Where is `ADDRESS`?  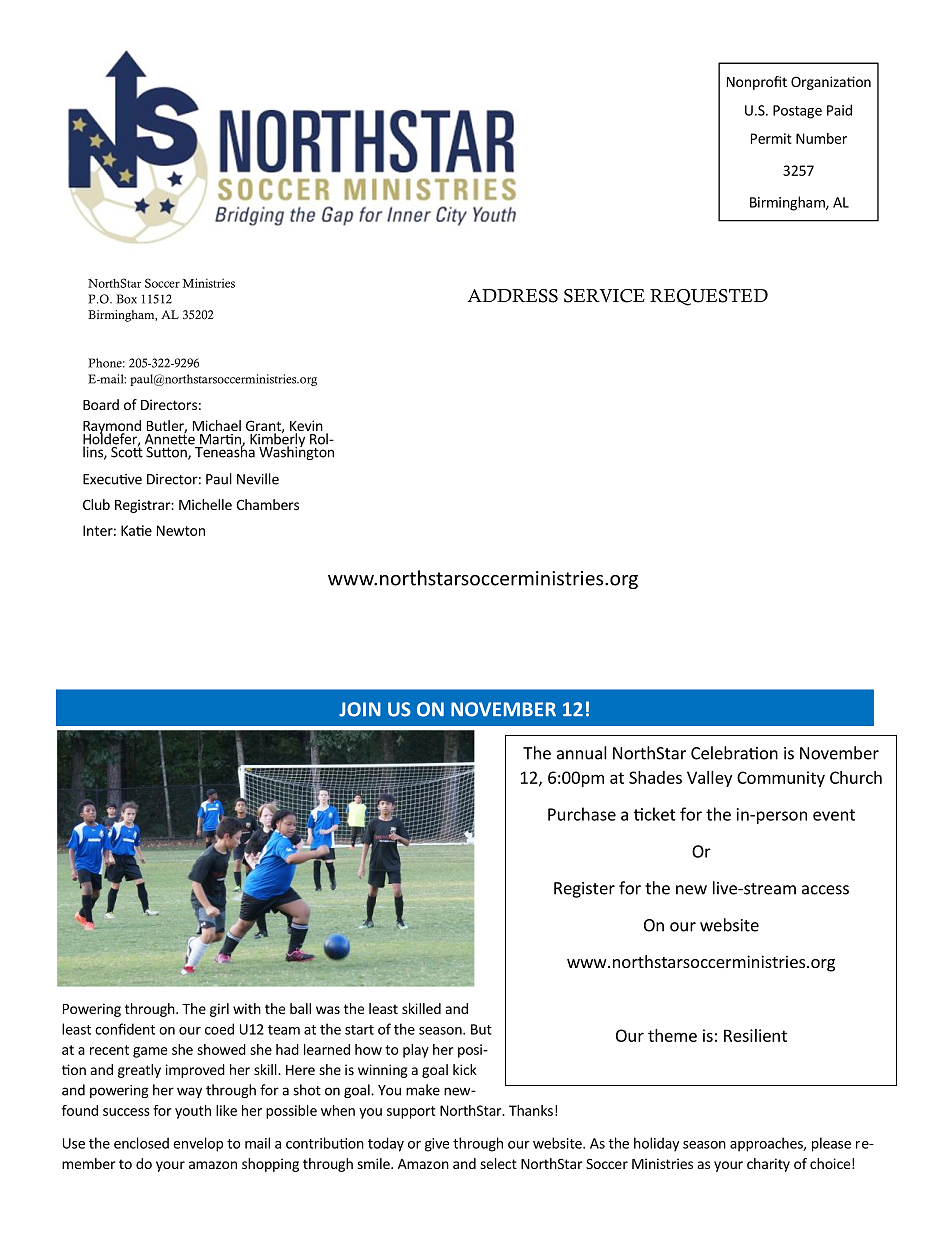 ADDRESS is located at coordinates (512, 296).
